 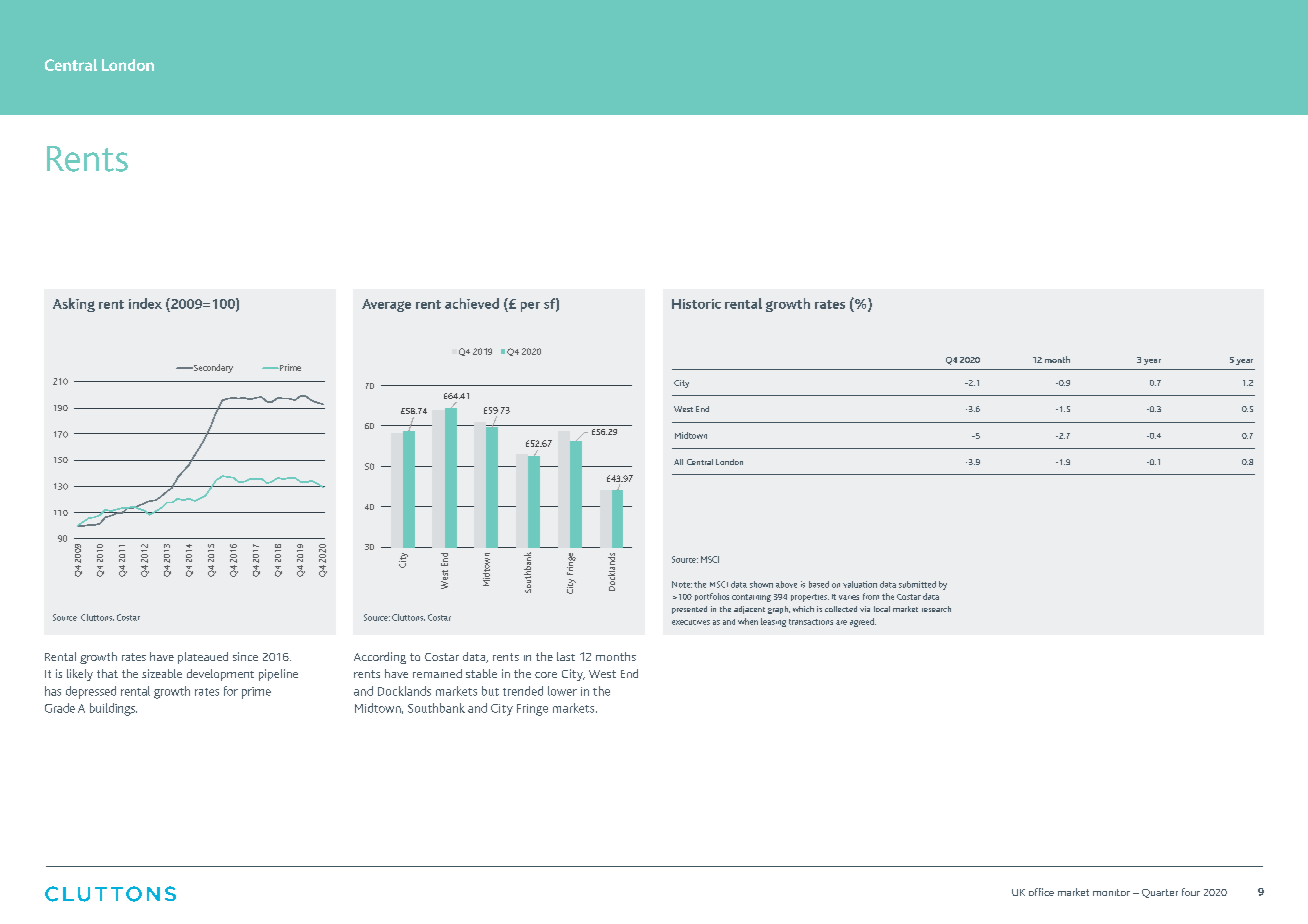 What do you see at coordinates (678, 462) in the screenshot?
I see `All` at bounding box center [678, 462].
